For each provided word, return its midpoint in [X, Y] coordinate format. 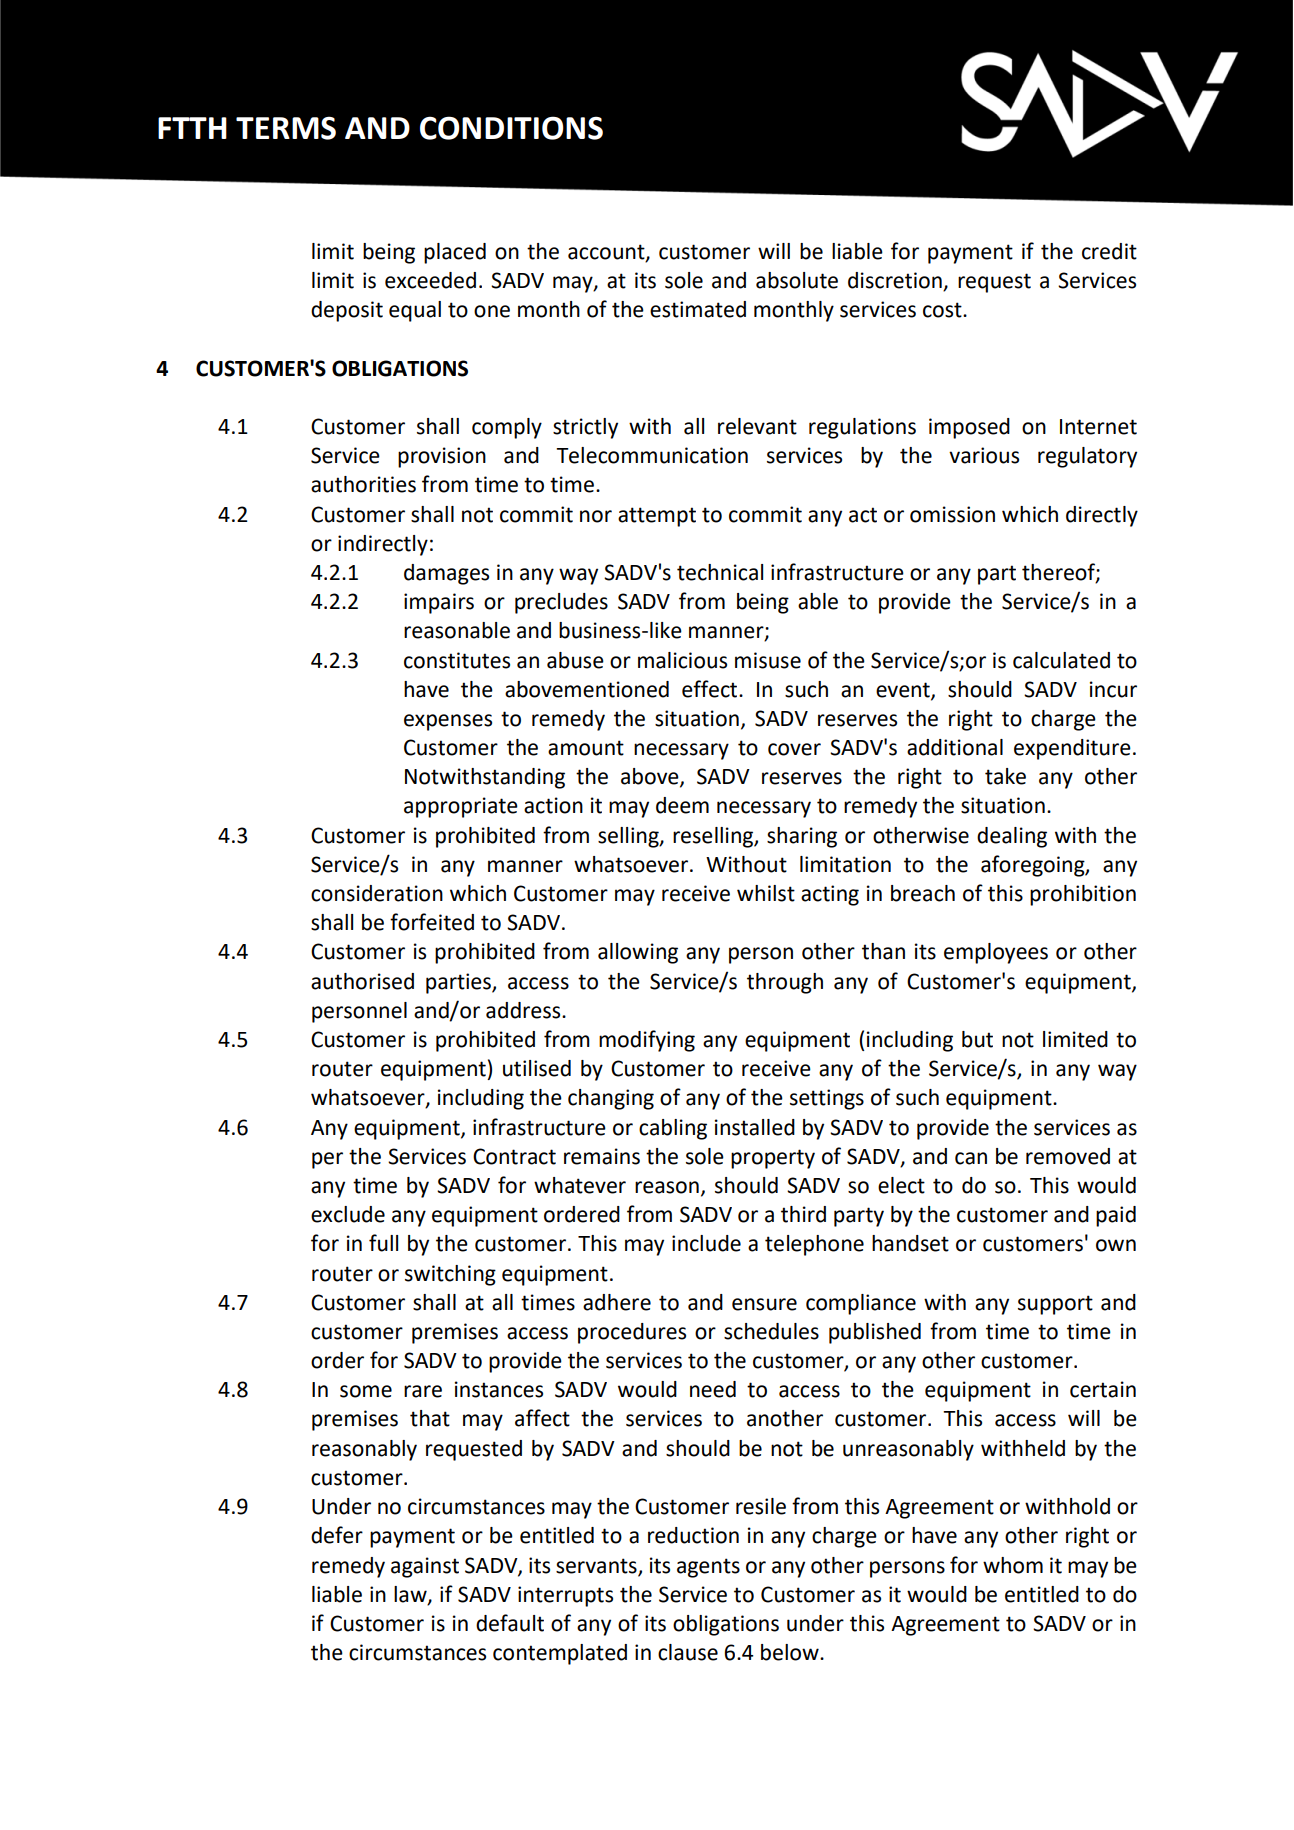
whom [1013, 1565]
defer [337, 1535]
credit [1109, 251]
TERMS [286, 128]
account [607, 252]
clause [688, 1652]
